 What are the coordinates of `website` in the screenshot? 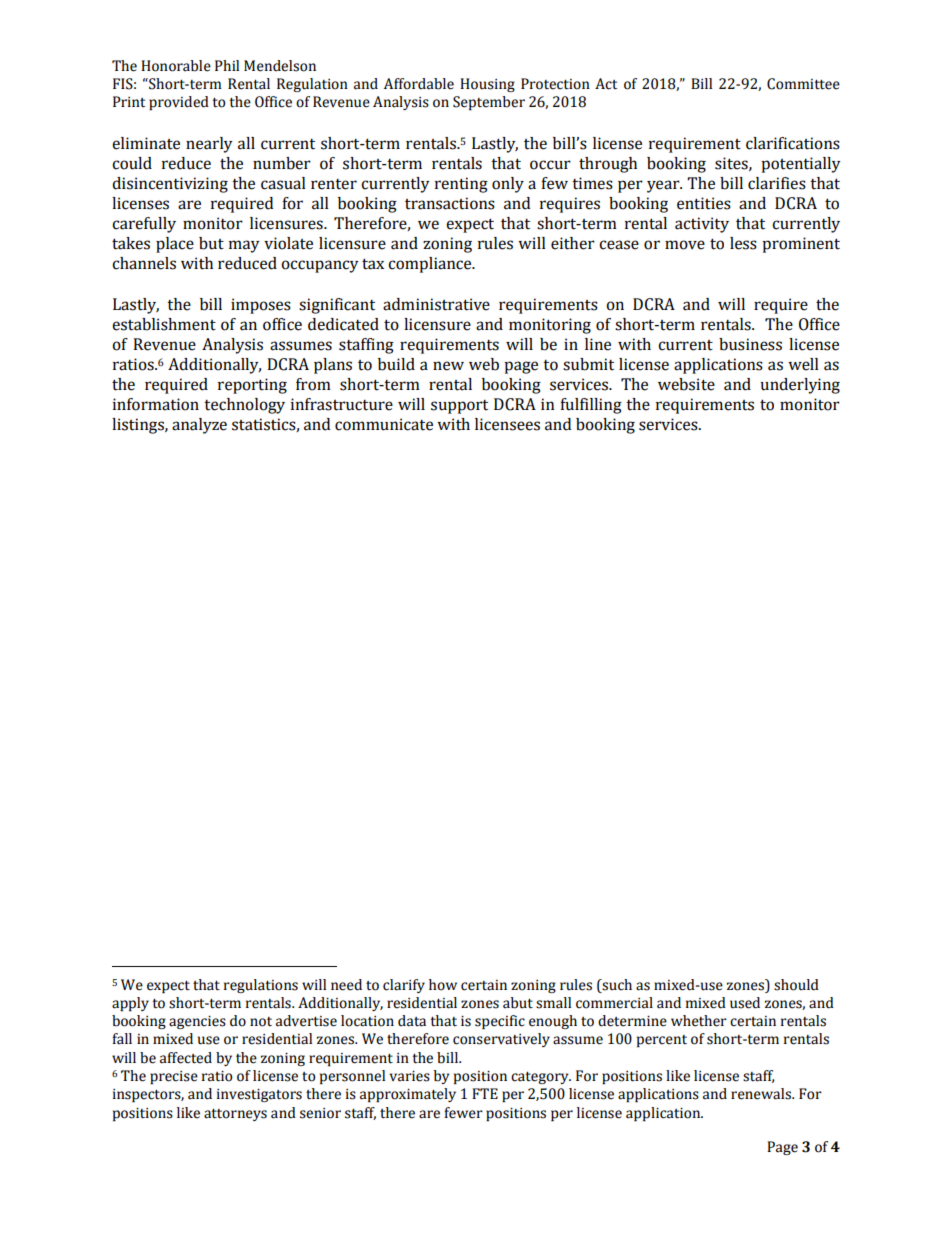 It's located at (686, 384).
